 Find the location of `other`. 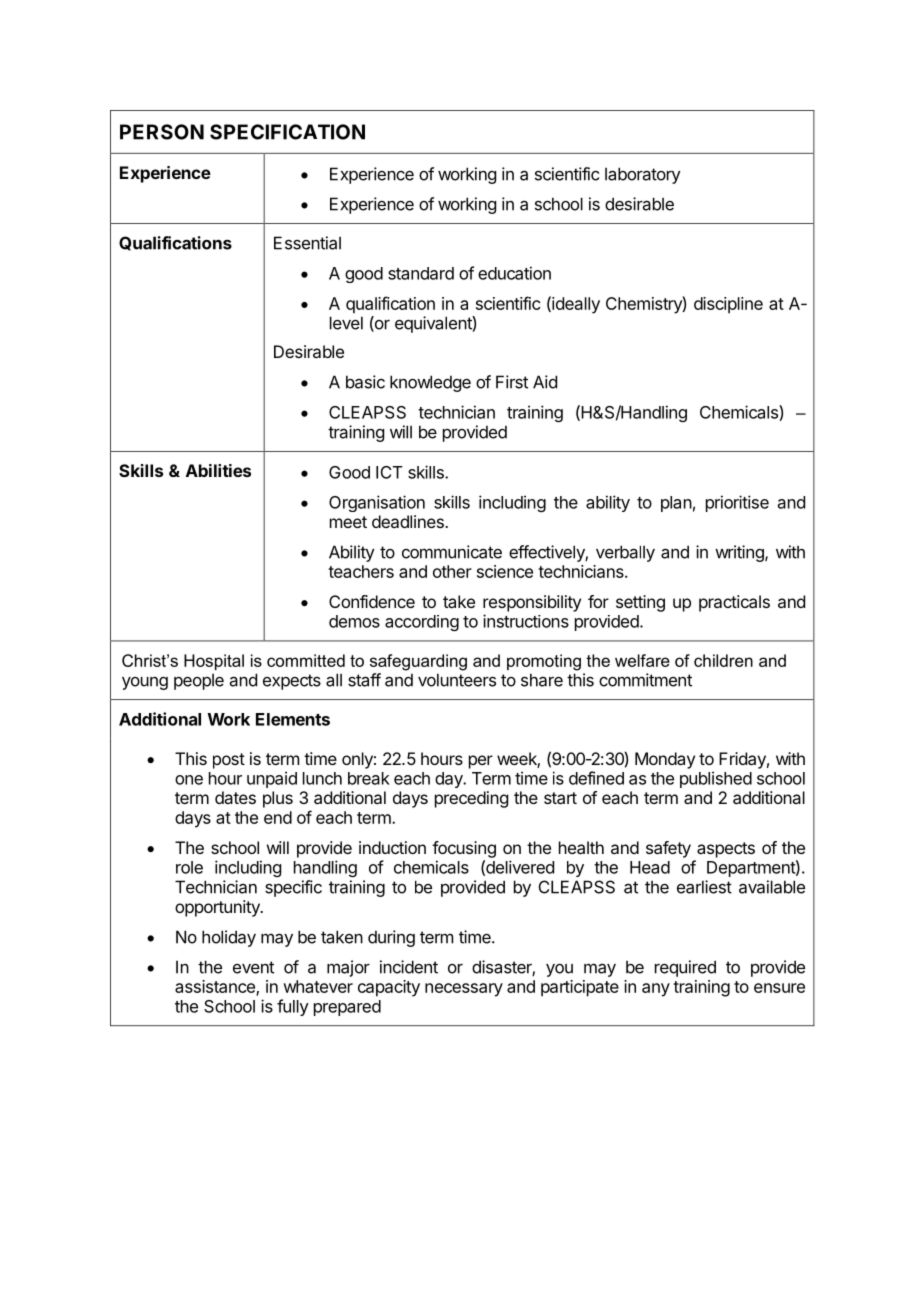

other is located at coordinates (452, 571).
